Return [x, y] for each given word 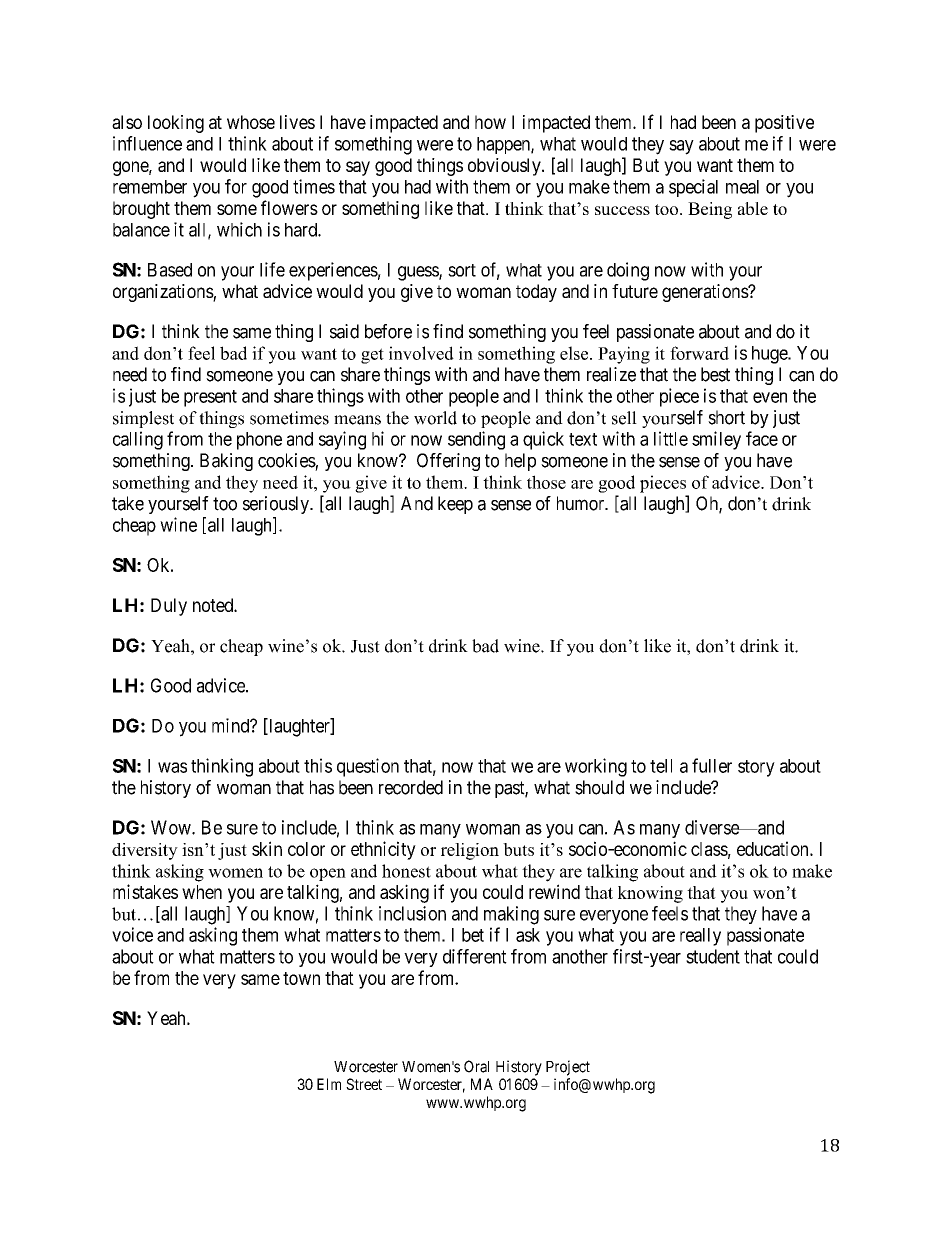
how [490, 122]
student [713, 956]
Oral [476, 1066]
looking [176, 124]
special [693, 188]
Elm [329, 1084]
